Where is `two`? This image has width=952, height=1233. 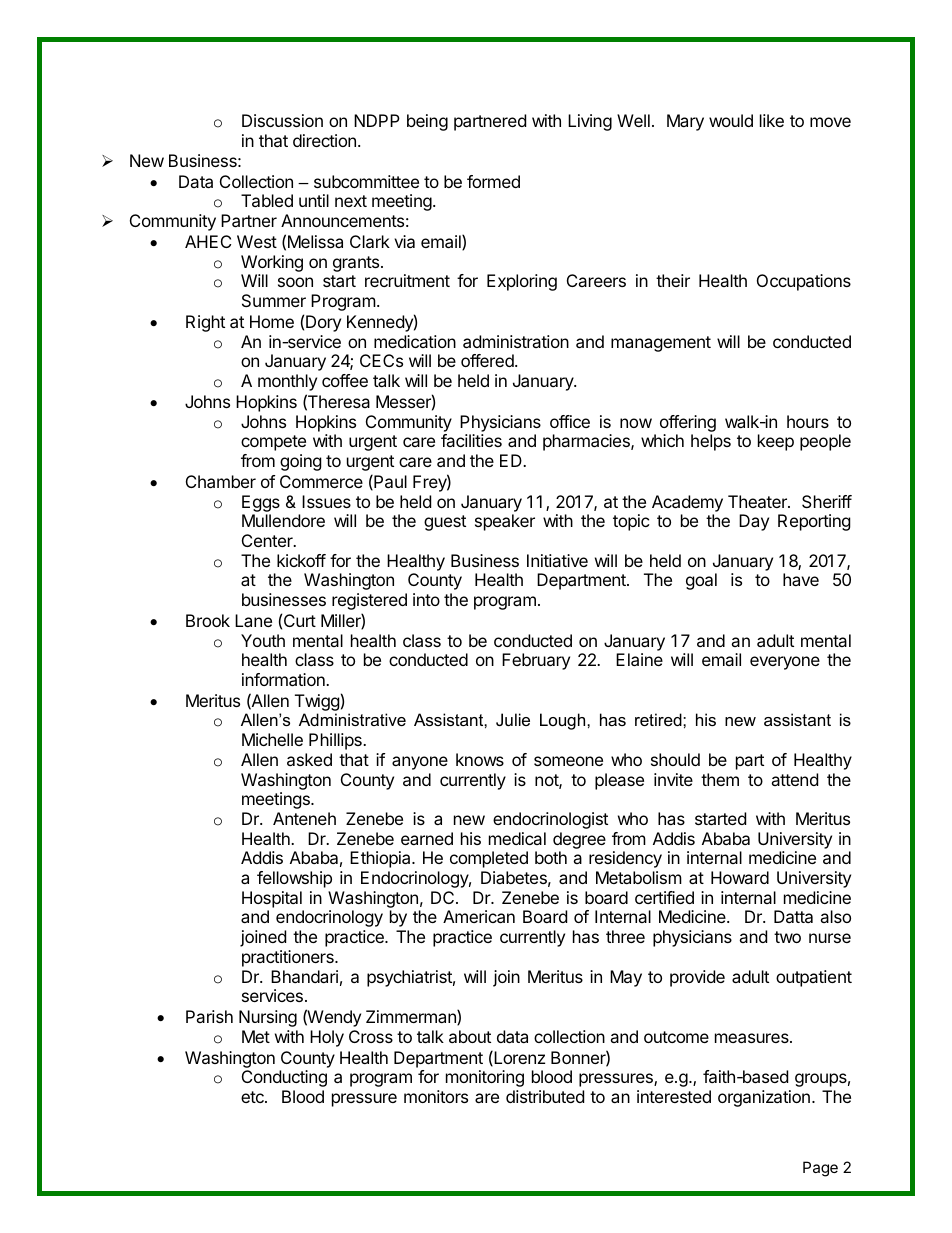
two is located at coordinates (787, 937).
